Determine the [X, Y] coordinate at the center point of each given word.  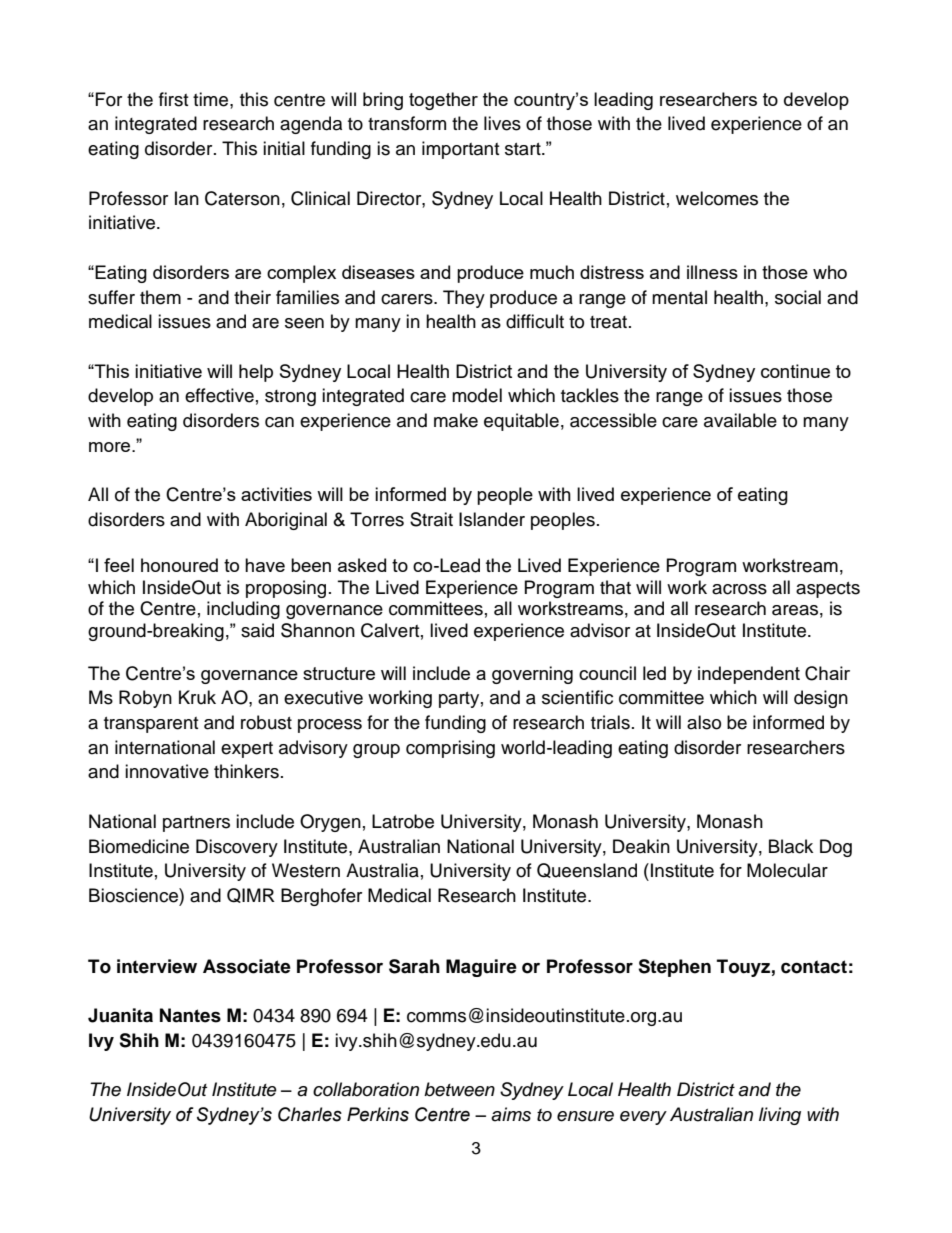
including [243, 610]
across [739, 589]
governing [532, 675]
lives [502, 123]
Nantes [190, 1015]
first [173, 99]
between [459, 1089]
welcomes [717, 198]
